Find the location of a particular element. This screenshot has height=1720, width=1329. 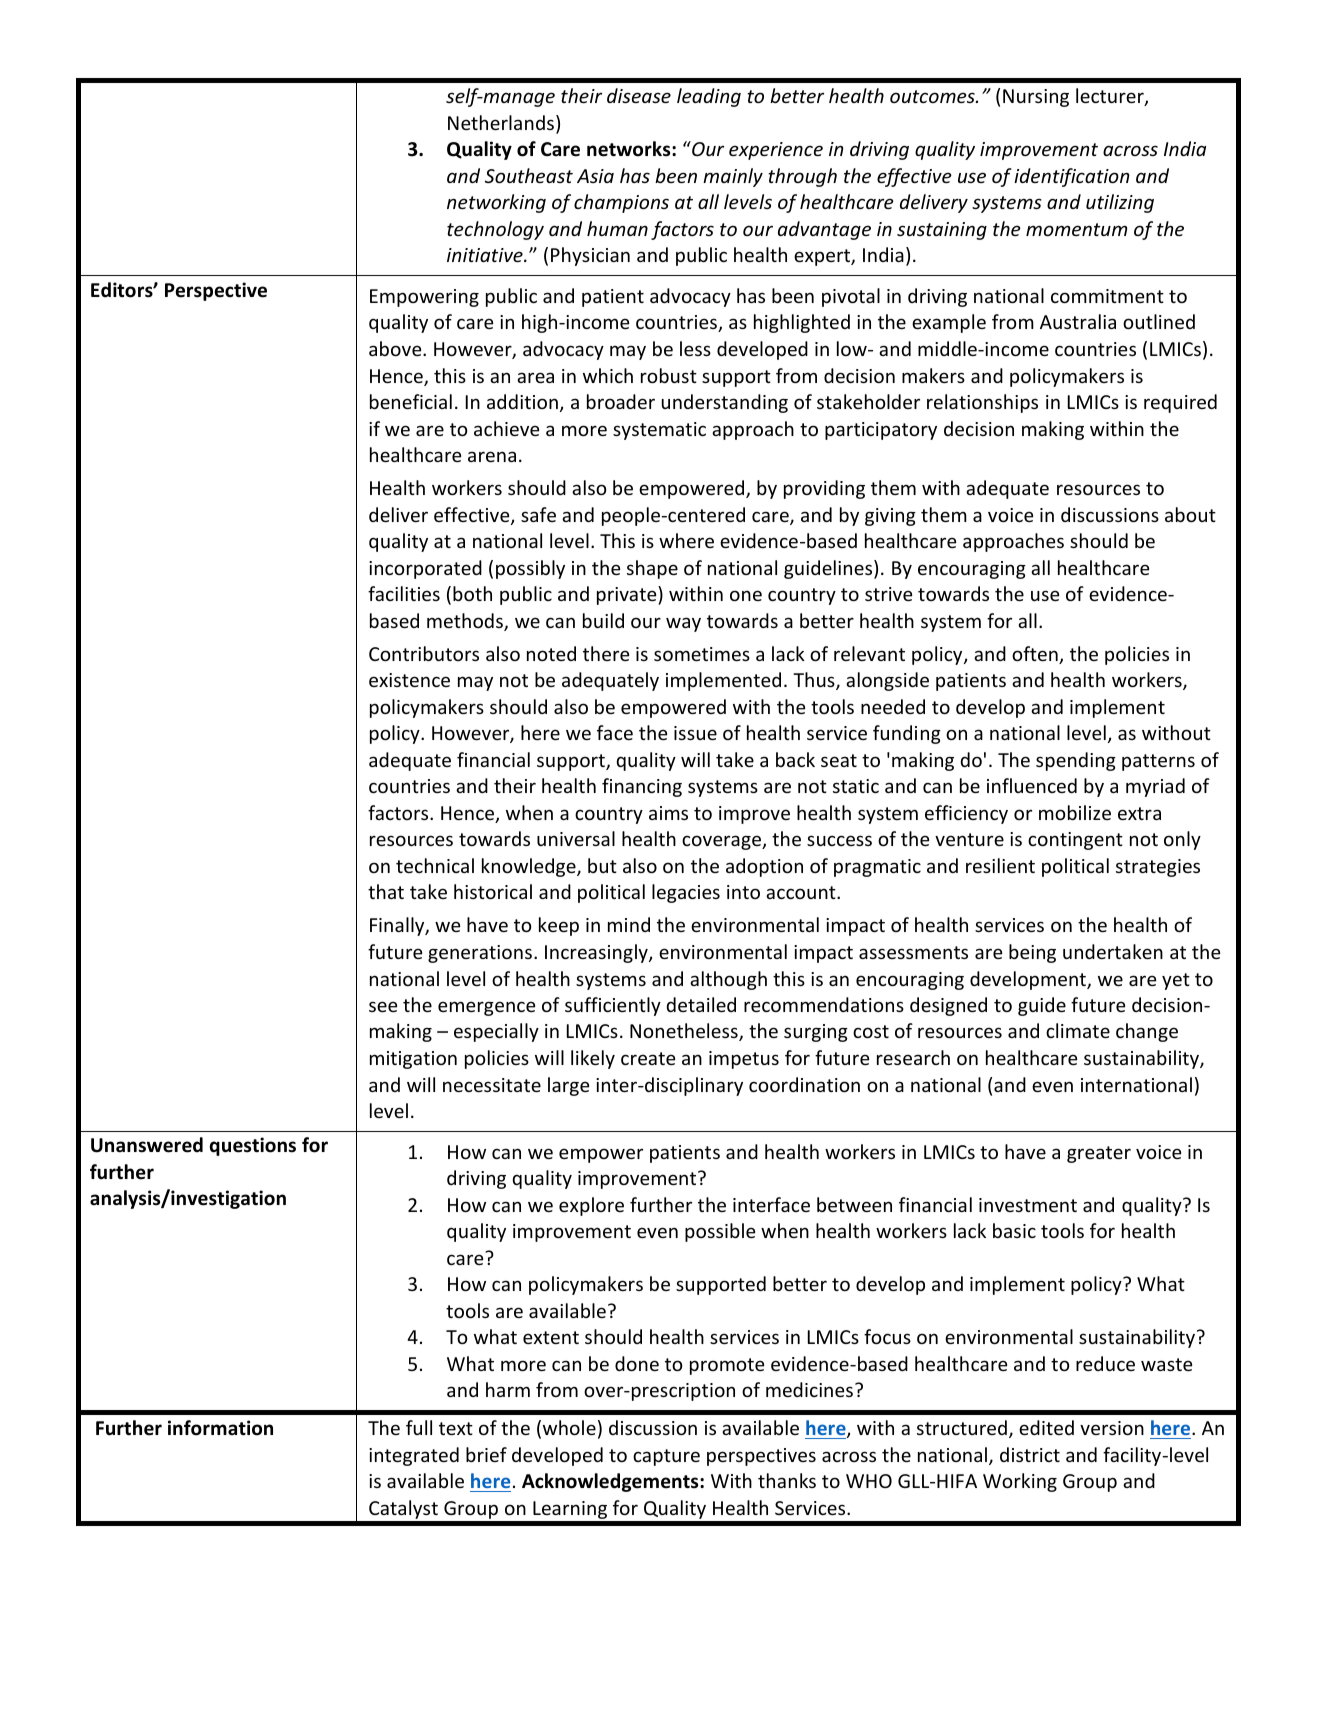

networks is located at coordinates (630, 149).
